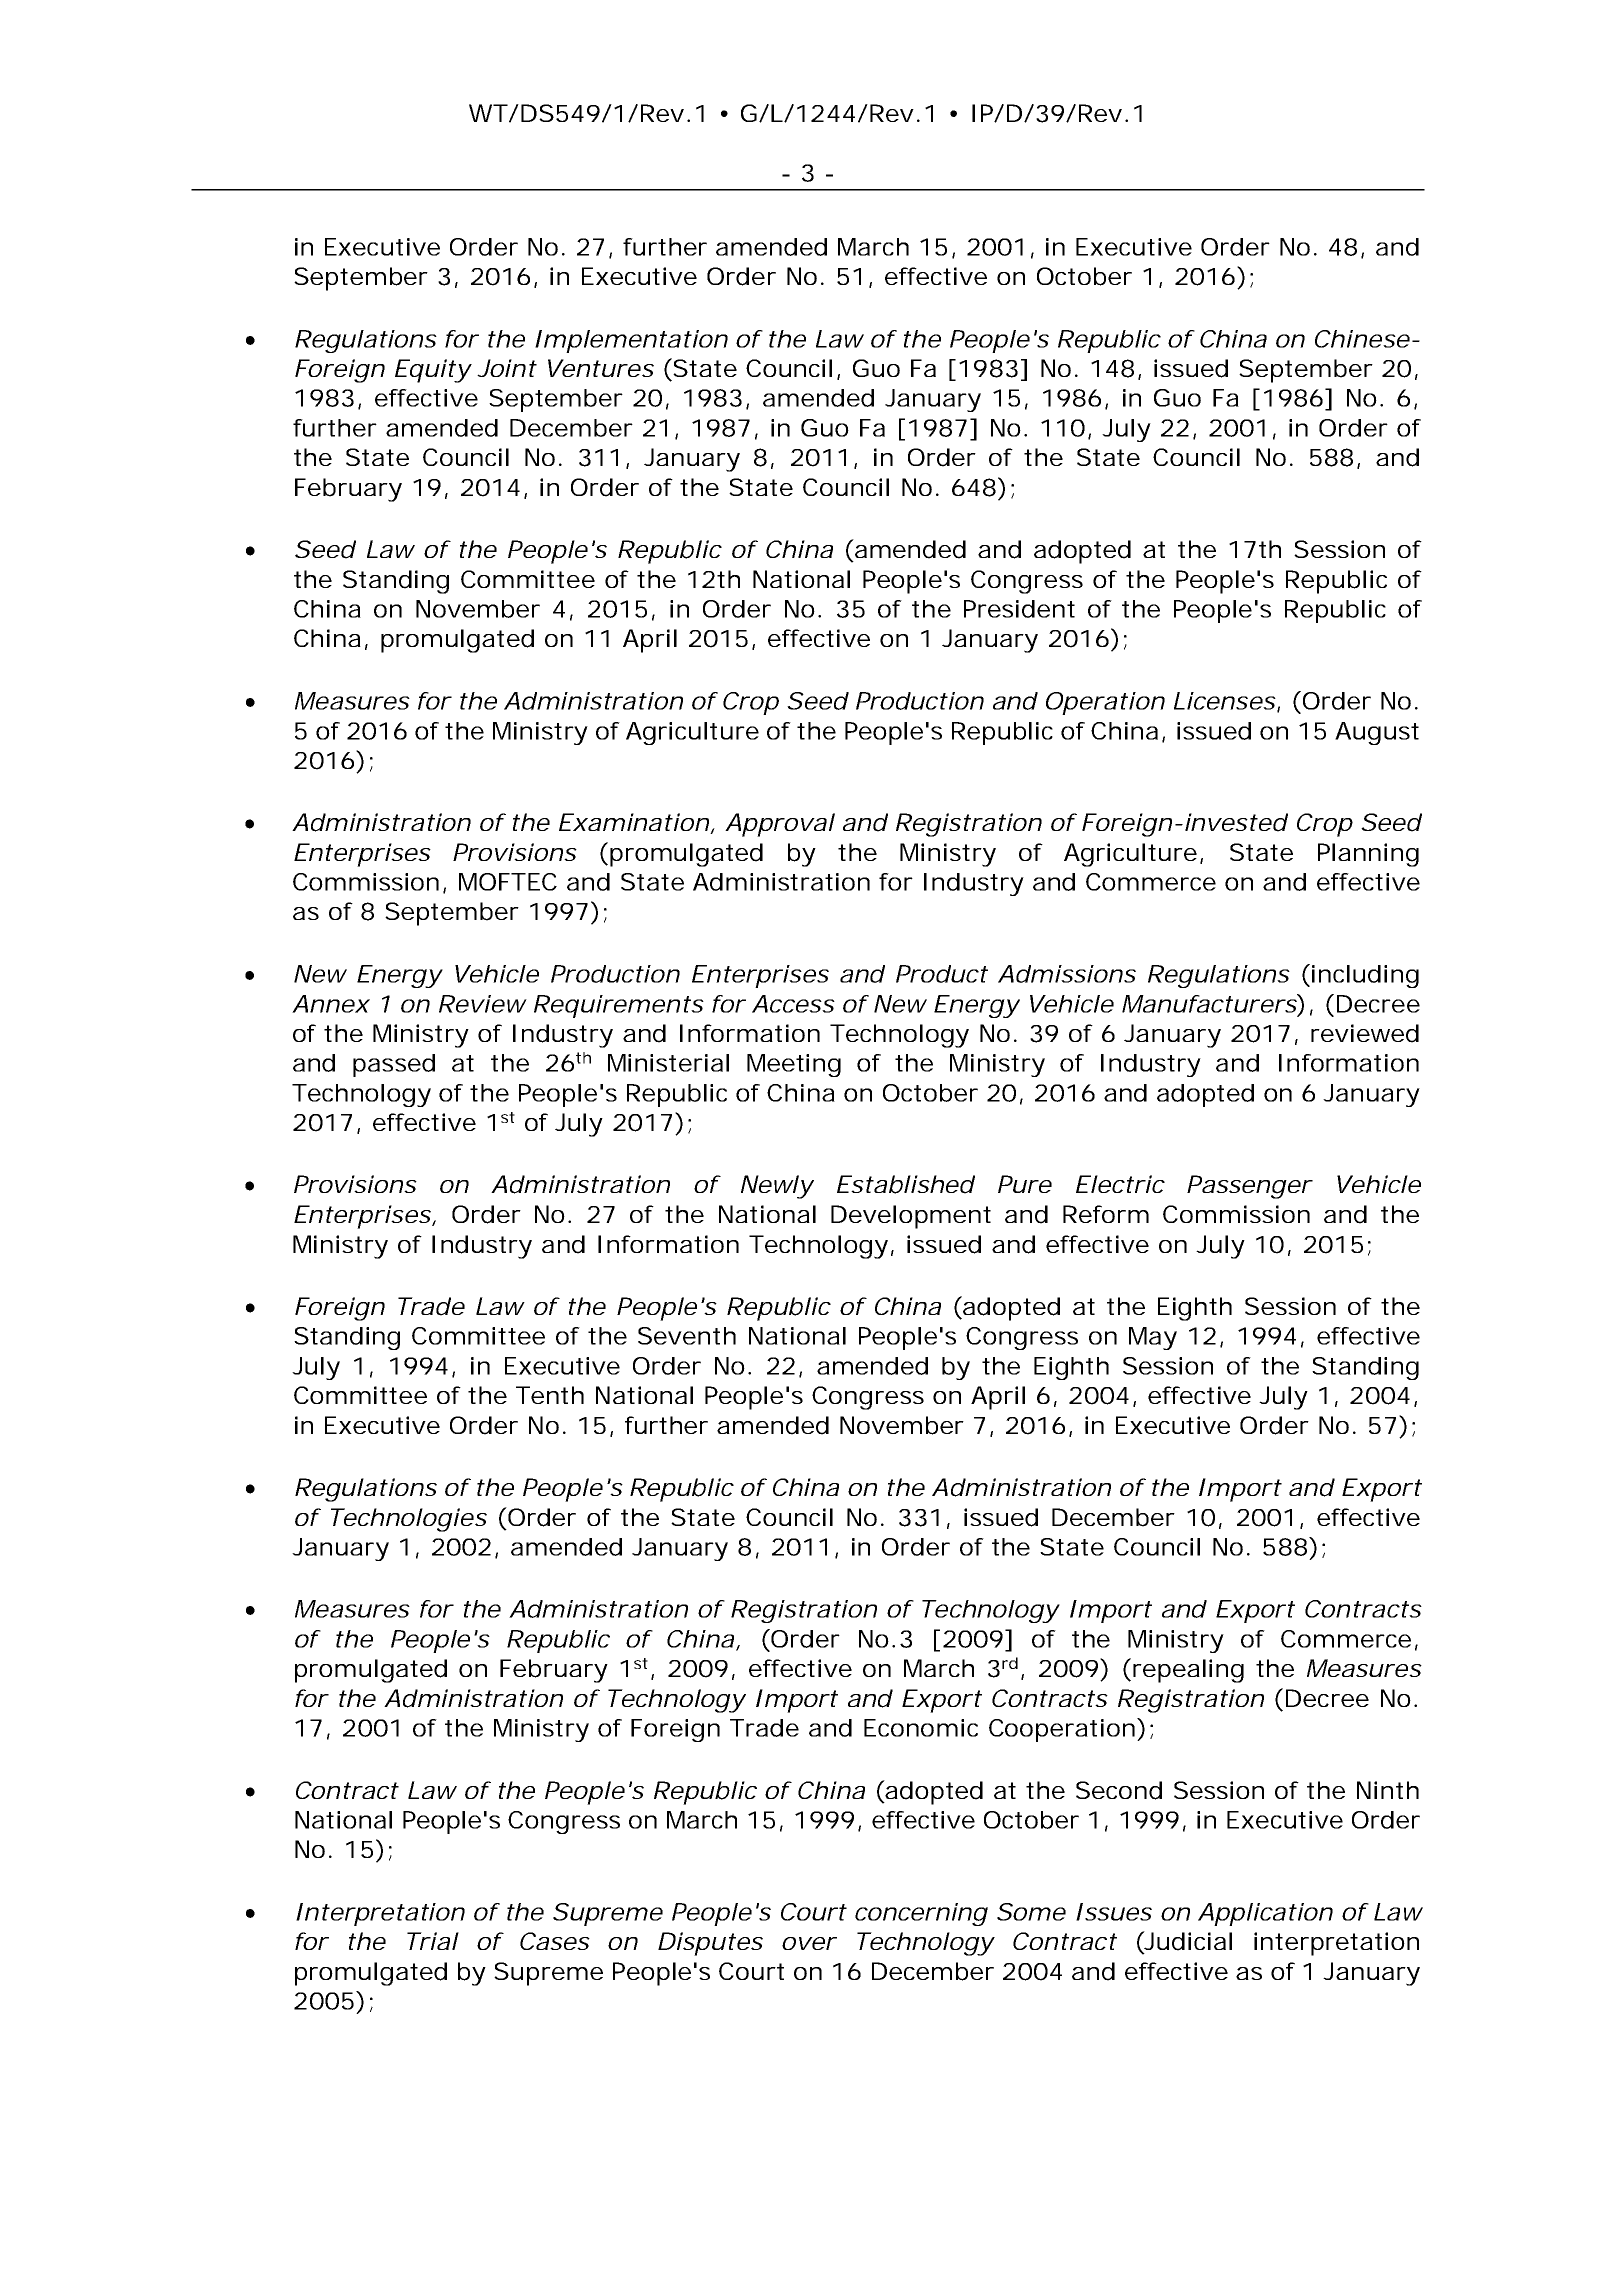  What do you see at coordinates (601, 368) in the page?
I see `Ventures` at bounding box center [601, 368].
